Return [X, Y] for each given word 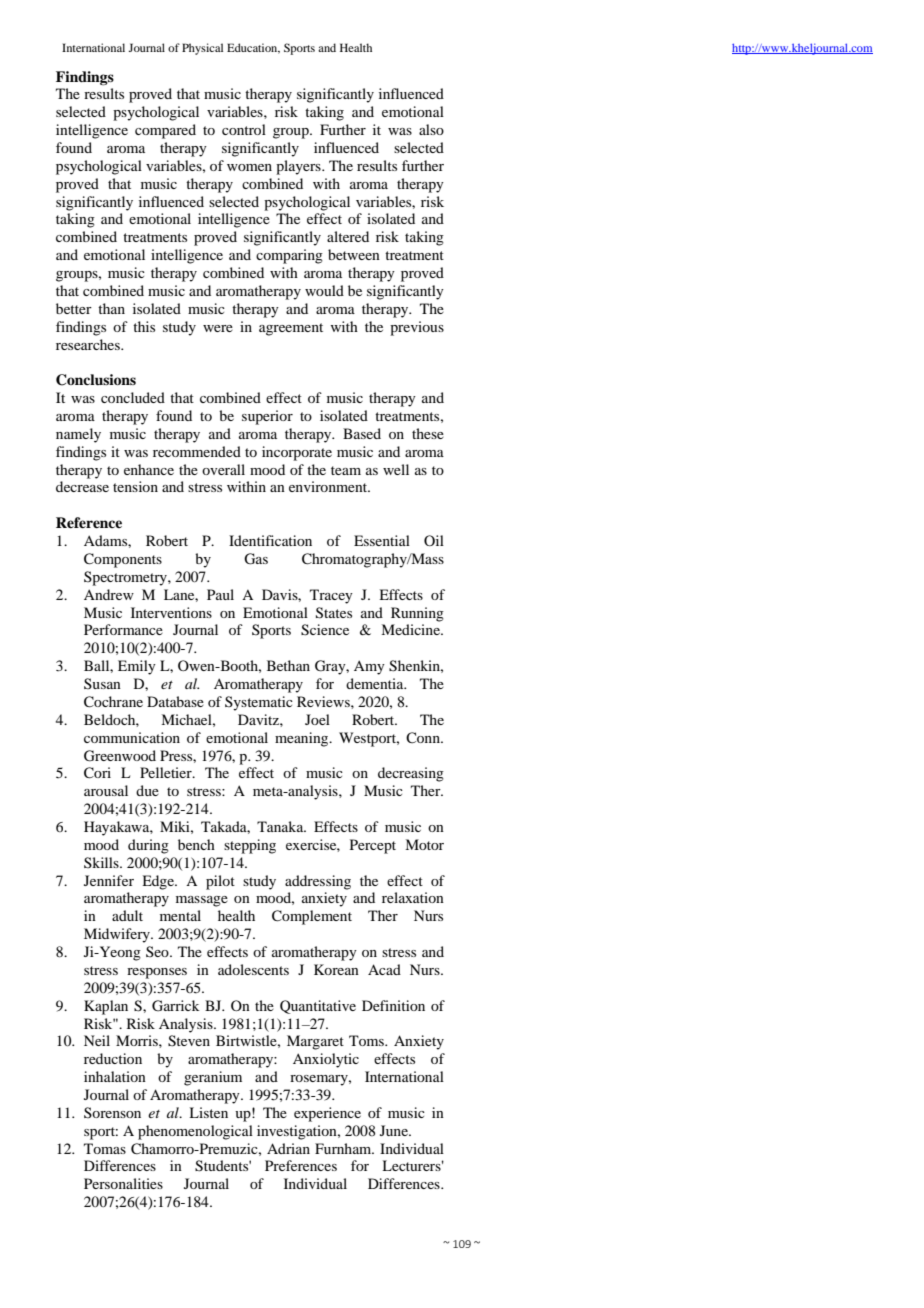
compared [165, 131]
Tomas [105, 1148]
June [395, 1130]
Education [253, 48]
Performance [123, 629]
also [431, 129]
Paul [220, 594]
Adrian [288, 1148]
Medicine [411, 629]
